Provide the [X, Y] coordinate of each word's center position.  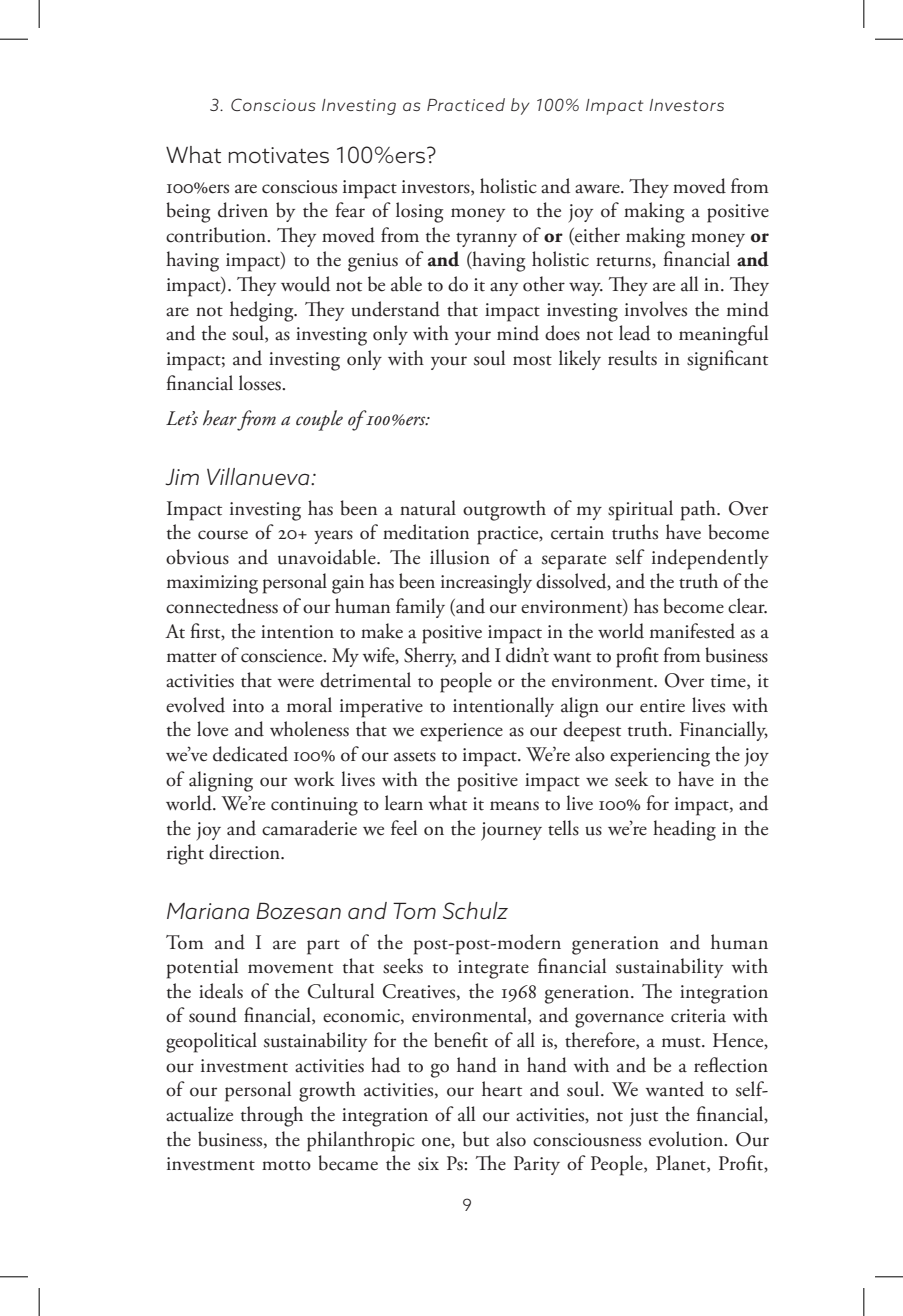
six [428, 1164]
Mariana [208, 911]
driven [243, 210]
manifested [692, 631]
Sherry [430, 657]
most [532, 360]
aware [598, 189]
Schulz [475, 911]
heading [684, 830]
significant [727, 360]
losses [261, 383]
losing [419, 212]
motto [286, 1165]
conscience [283, 656]
